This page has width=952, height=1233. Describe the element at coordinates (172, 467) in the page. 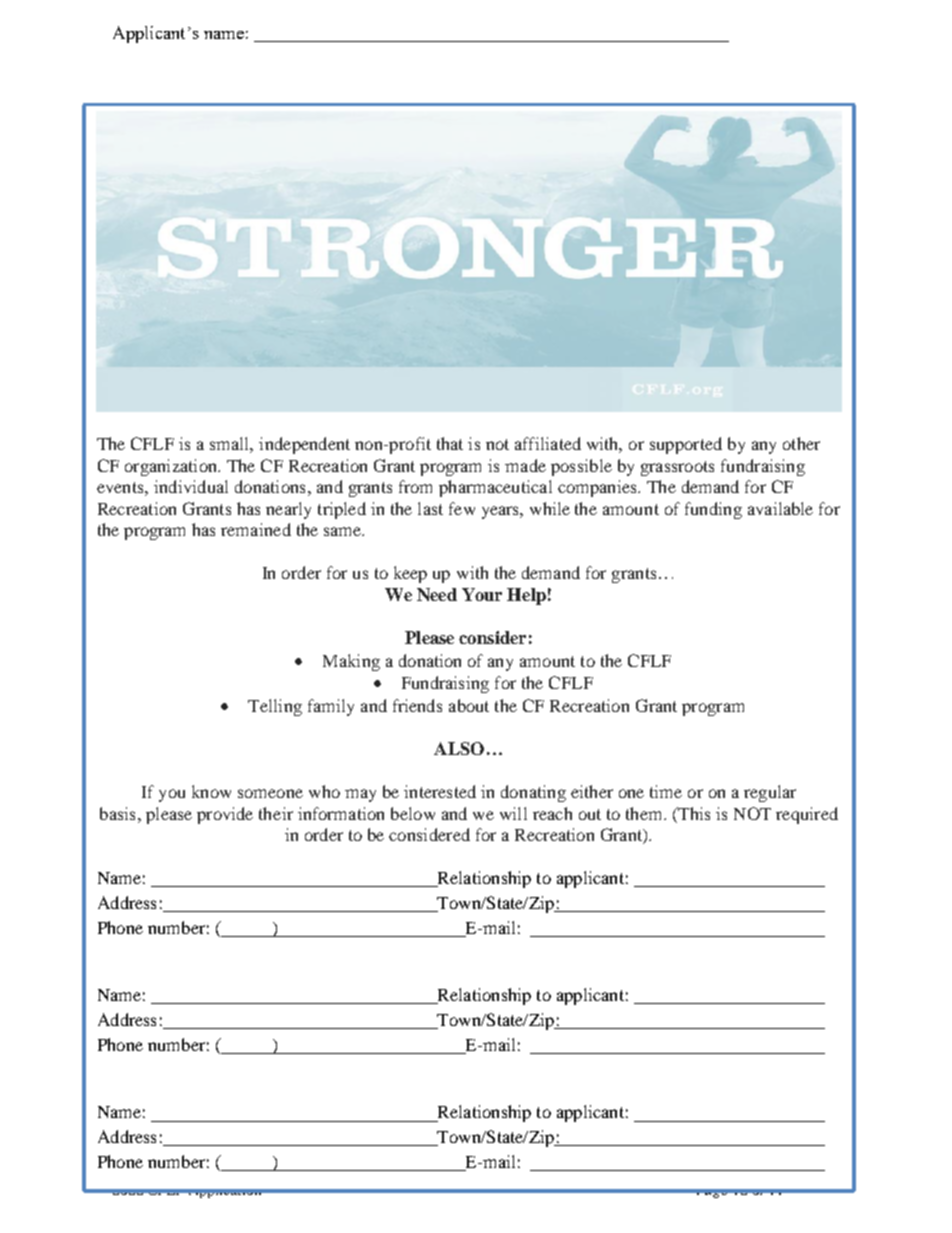

I see `organization` at that location.
